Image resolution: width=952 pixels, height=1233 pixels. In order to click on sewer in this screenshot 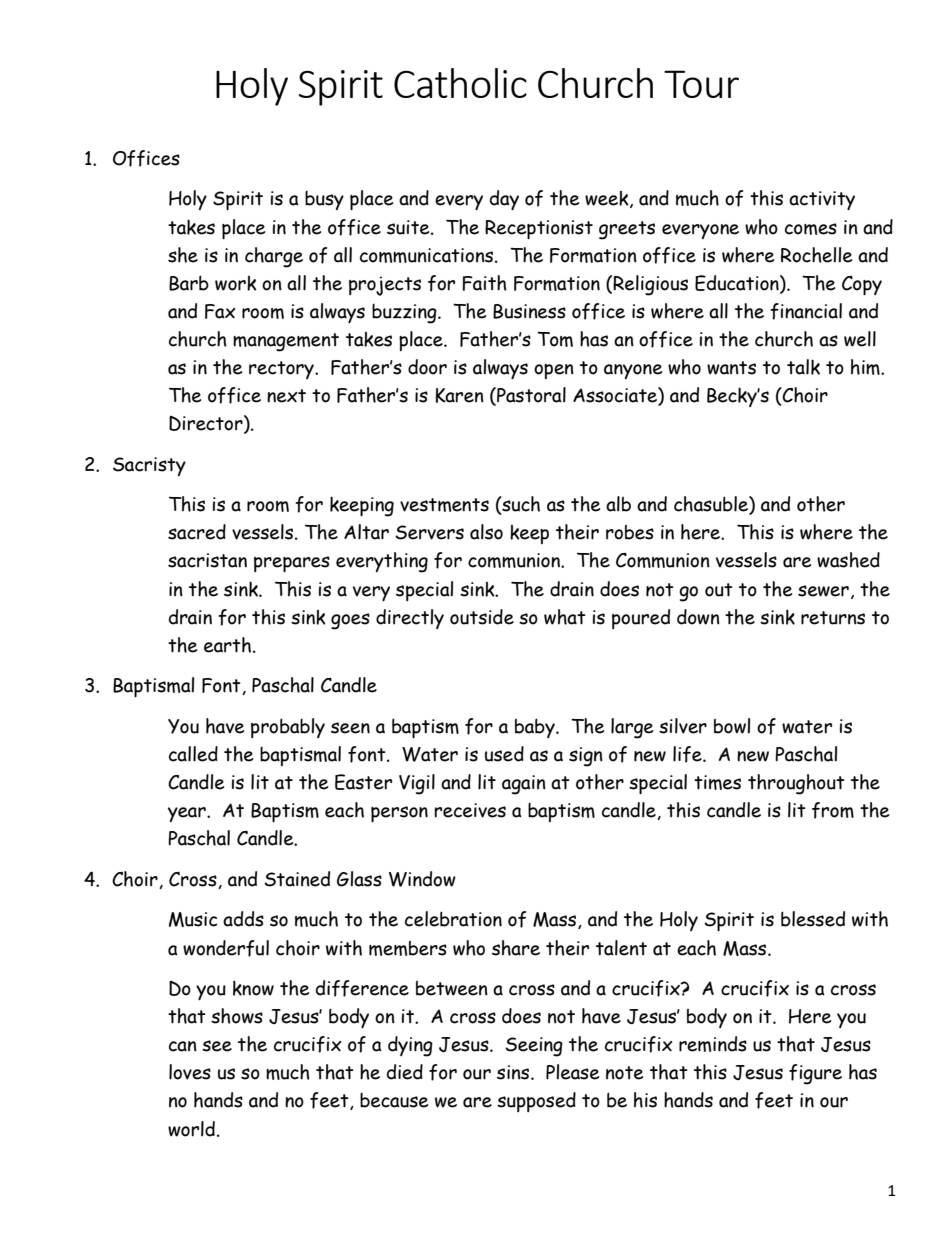, I will do `click(823, 591)`.
